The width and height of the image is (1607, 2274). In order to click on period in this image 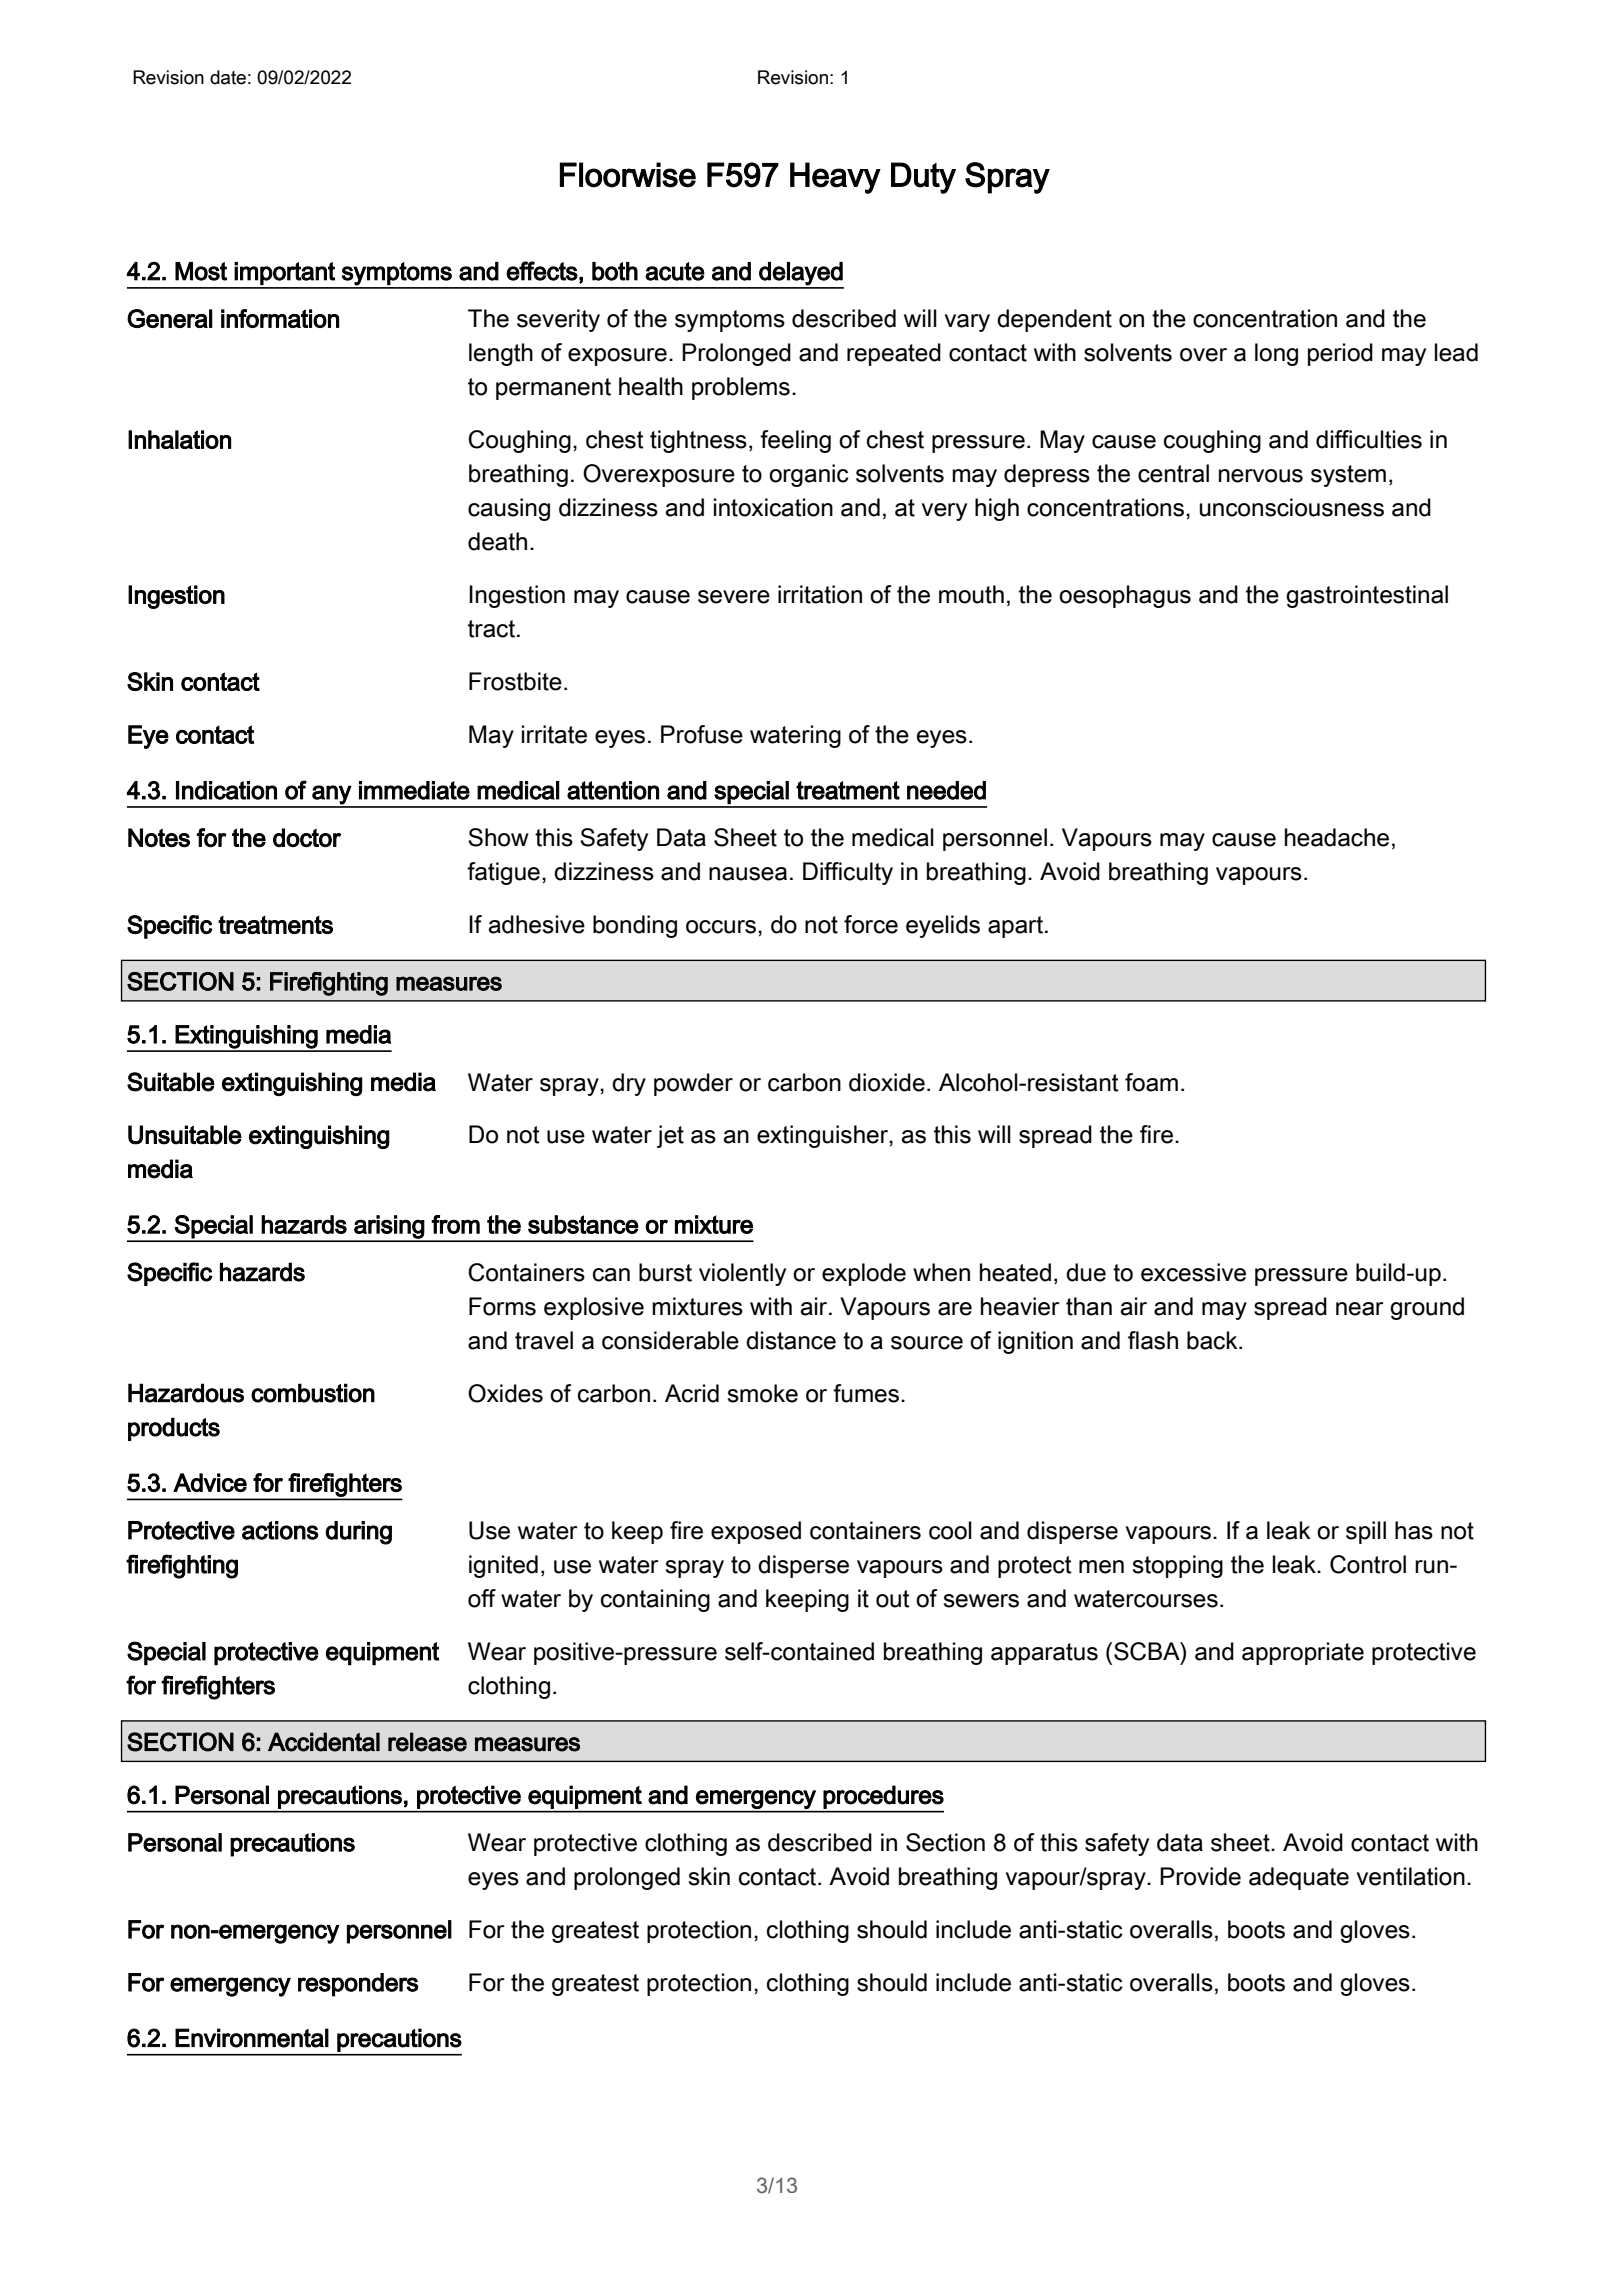, I will do `click(1340, 354)`.
